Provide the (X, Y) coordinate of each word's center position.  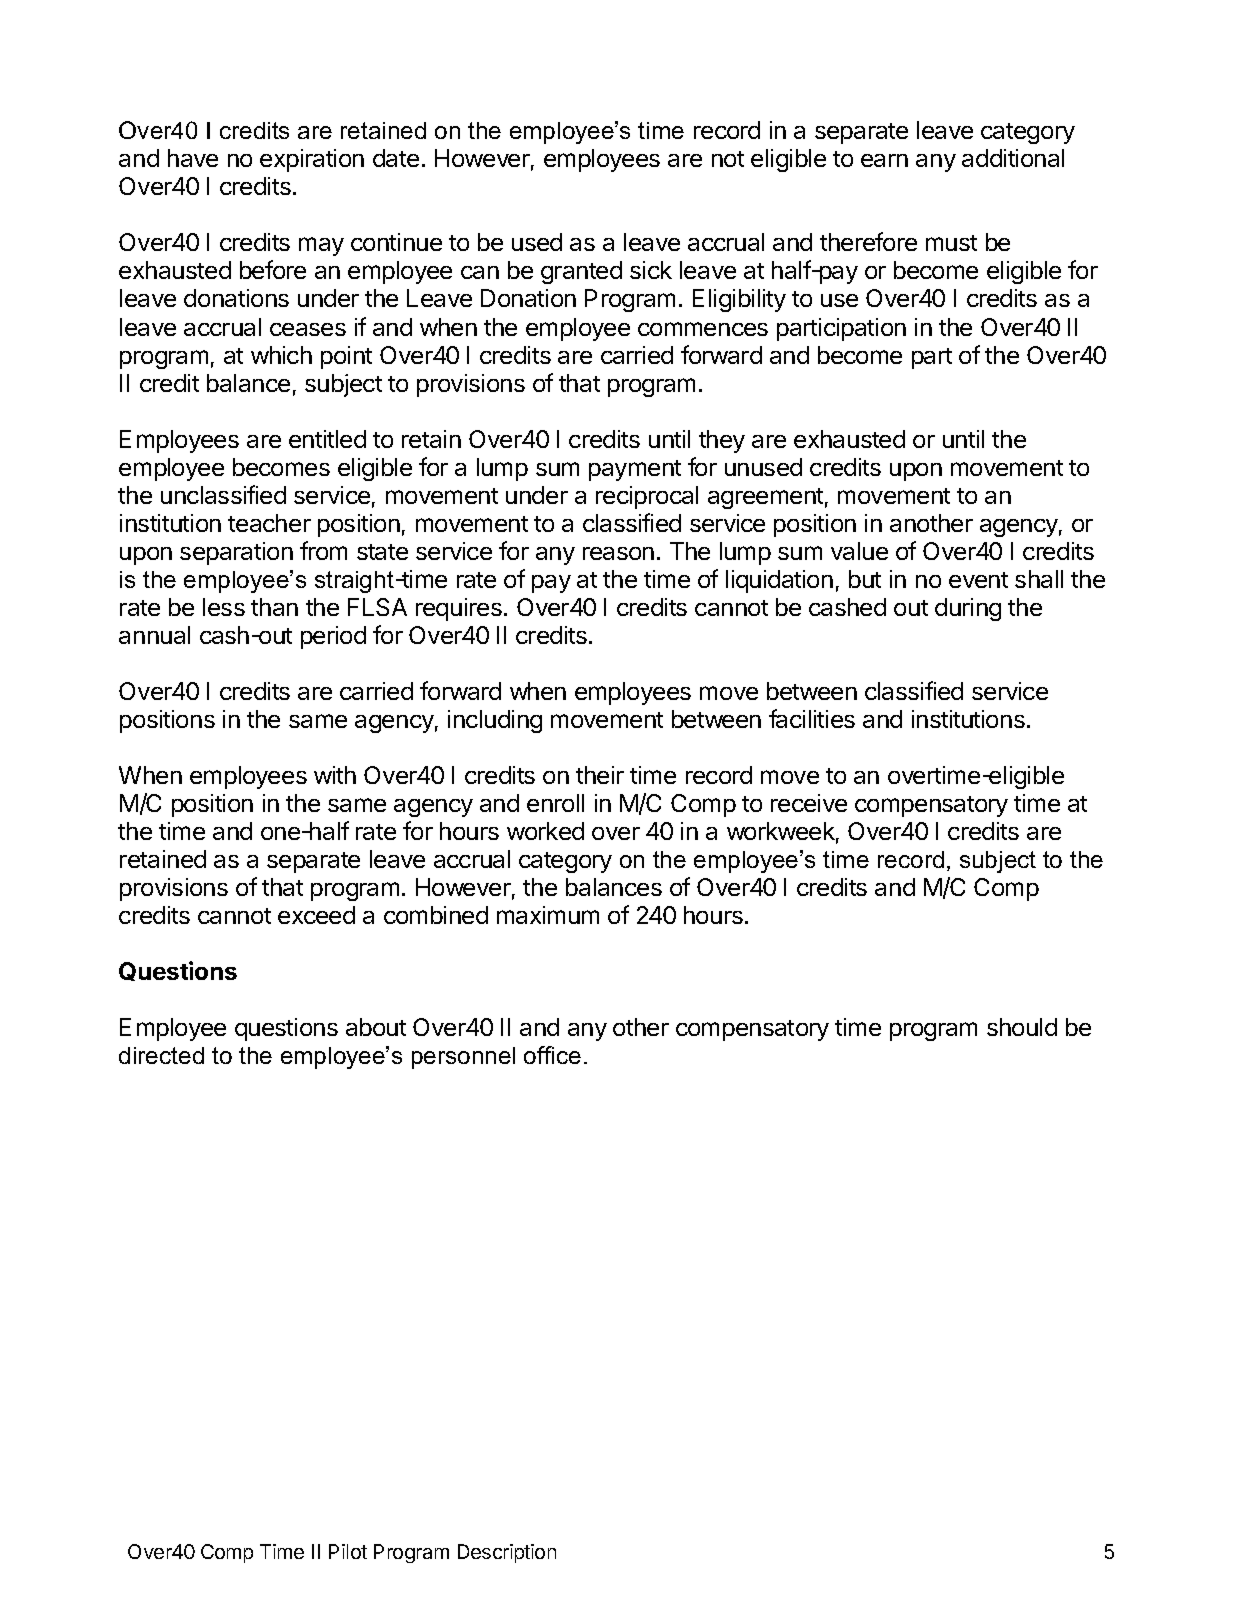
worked (545, 831)
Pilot (348, 1551)
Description (507, 1553)
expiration (312, 160)
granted (581, 272)
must (951, 243)
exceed (316, 915)
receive (809, 803)
